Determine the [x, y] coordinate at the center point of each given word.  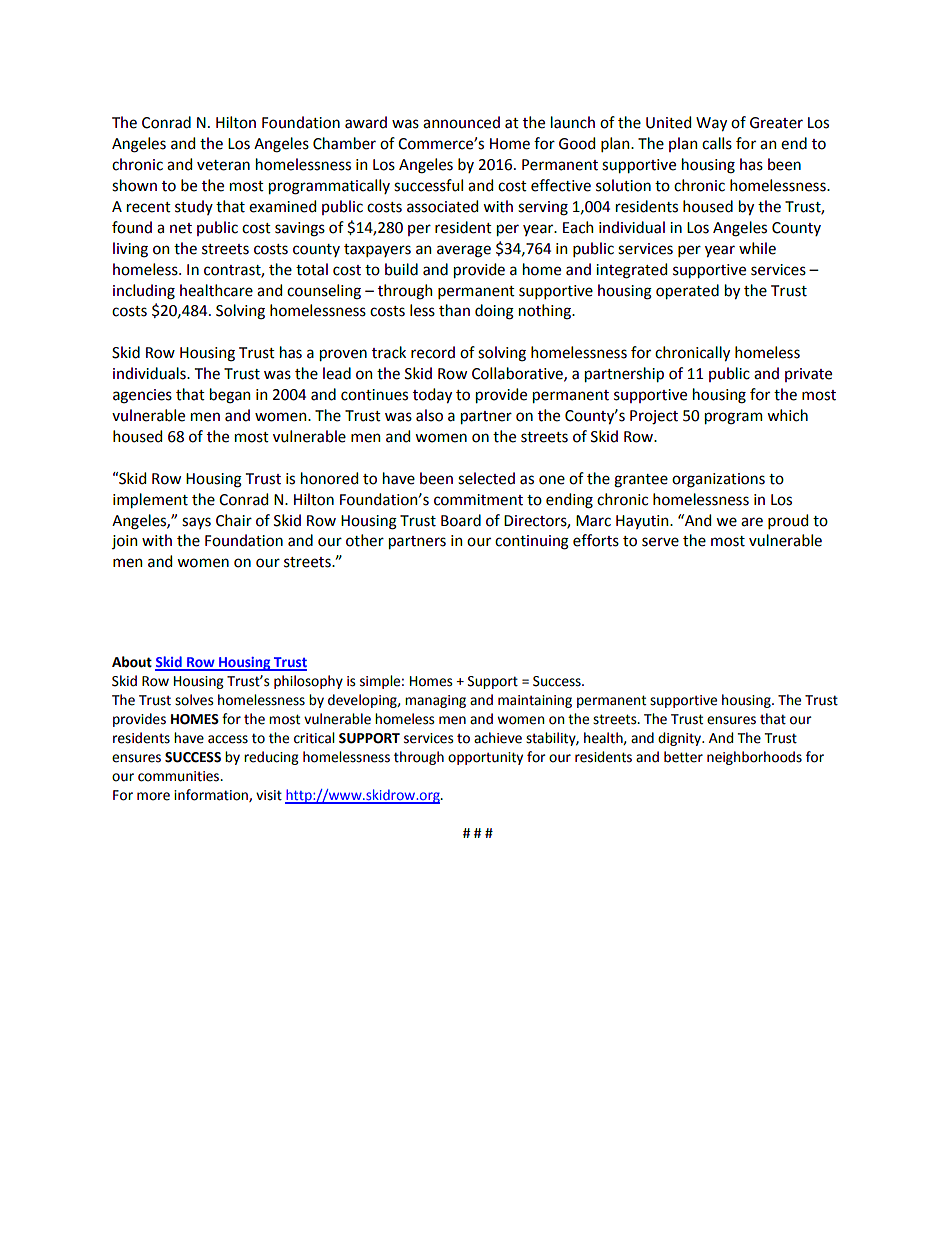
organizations [718, 480]
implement [150, 500]
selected [486, 478]
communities [180, 776]
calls [717, 143]
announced [461, 122]
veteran [223, 165]
